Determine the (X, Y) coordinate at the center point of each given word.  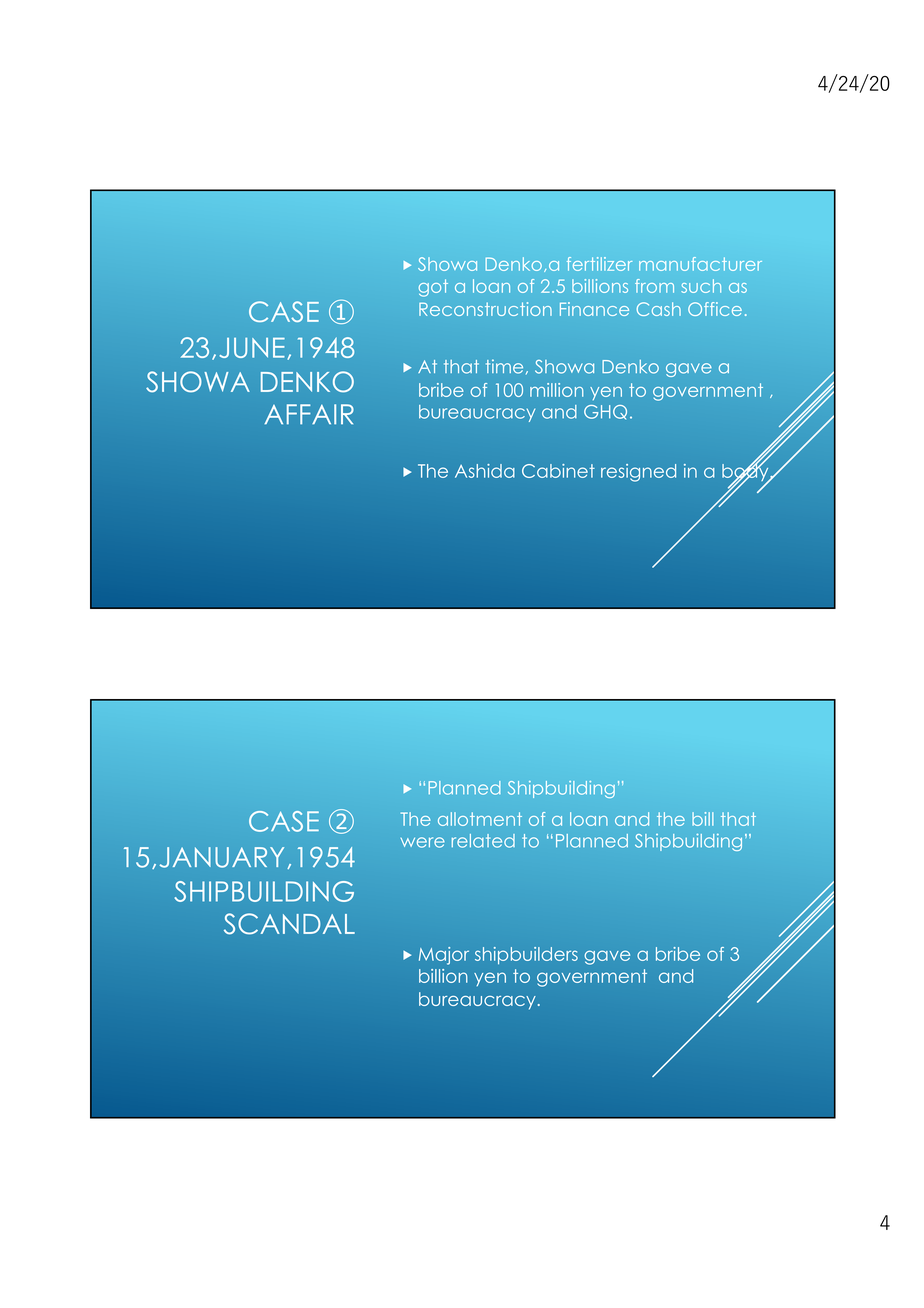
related (483, 841)
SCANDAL (289, 924)
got (433, 288)
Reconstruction (485, 309)
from (654, 286)
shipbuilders (526, 955)
